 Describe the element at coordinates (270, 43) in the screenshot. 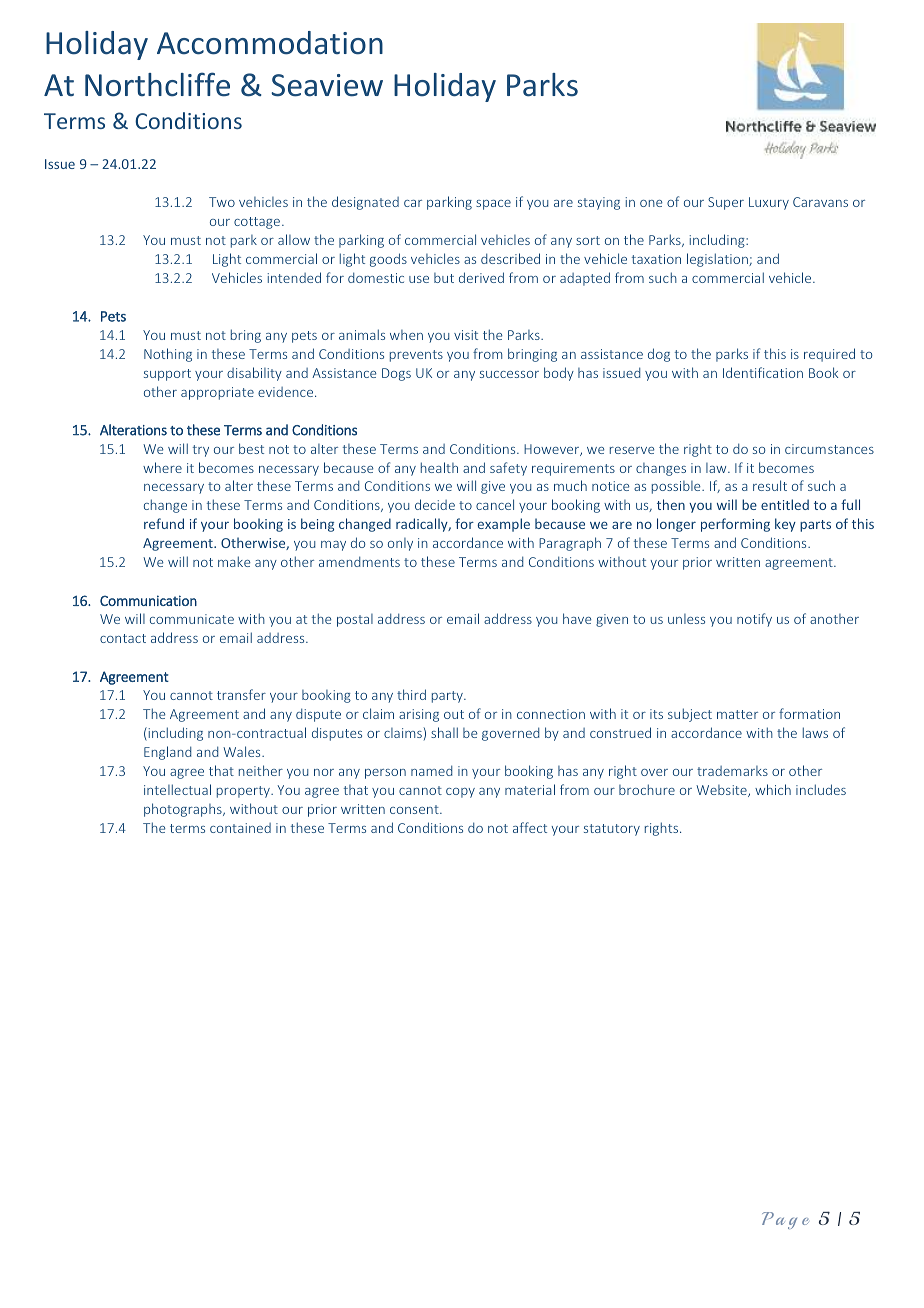

I see `Accommodation` at that location.
